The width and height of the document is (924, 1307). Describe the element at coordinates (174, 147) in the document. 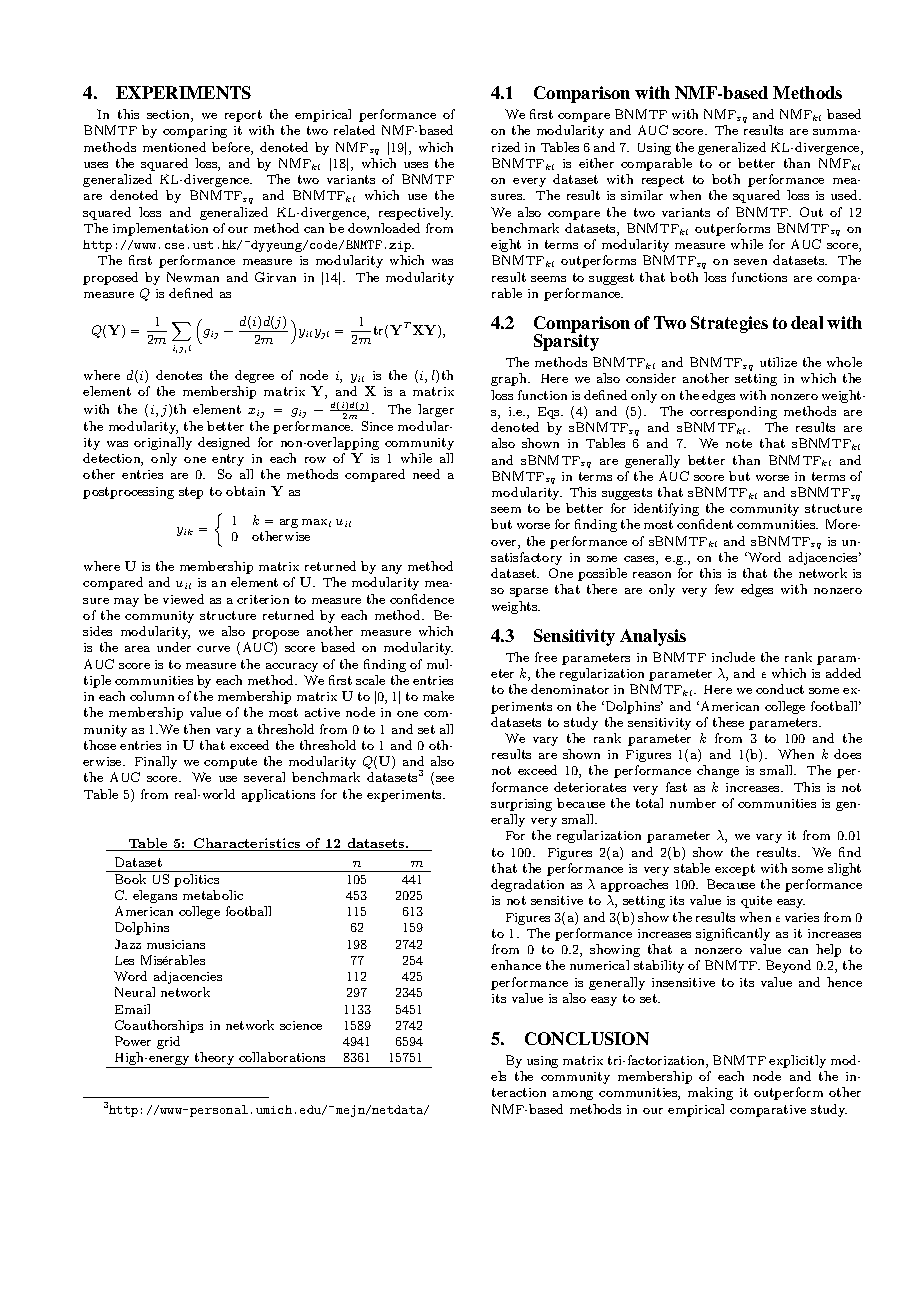

I see `mentioned` at that location.
